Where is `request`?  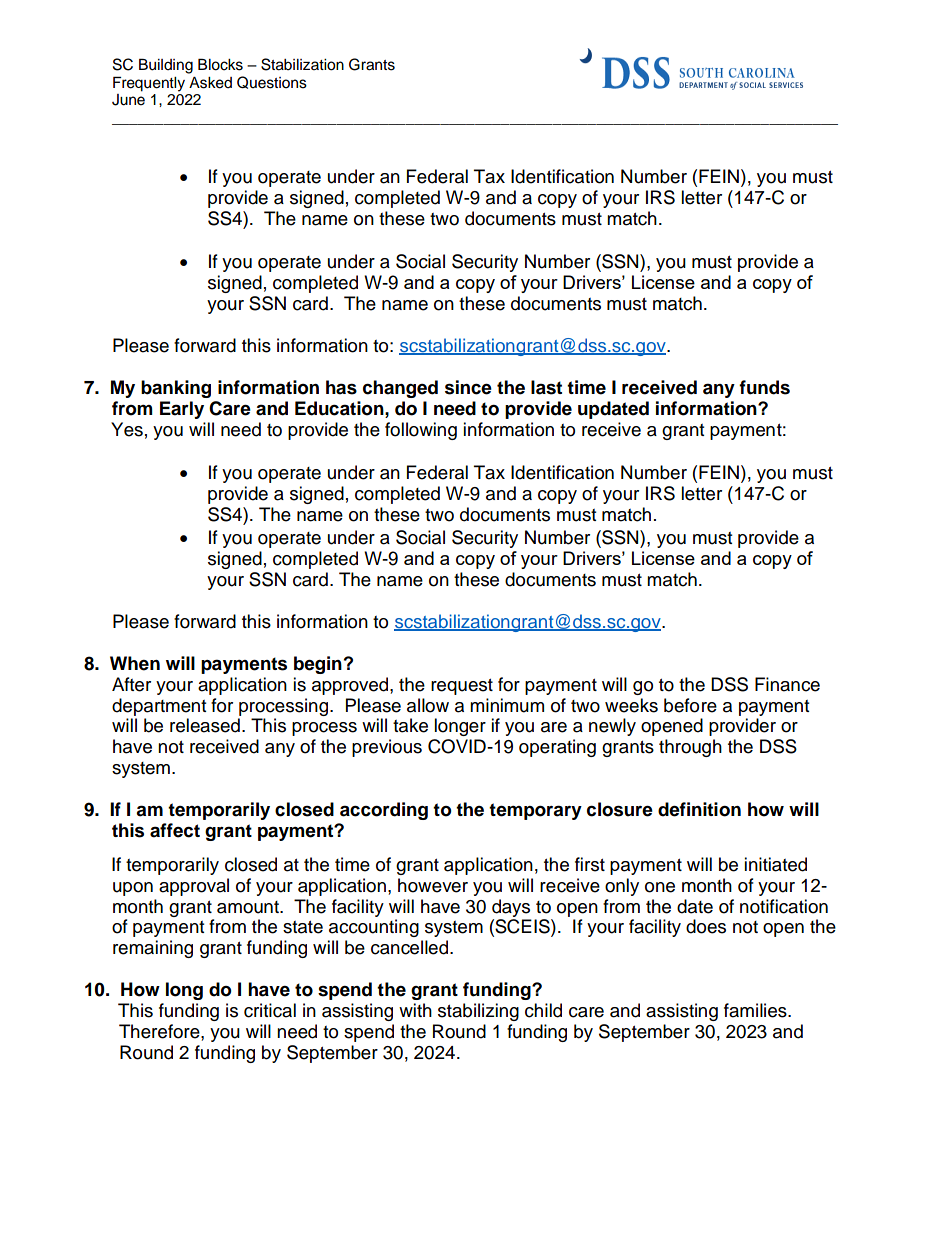
request is located at coordinates (462, 687).
